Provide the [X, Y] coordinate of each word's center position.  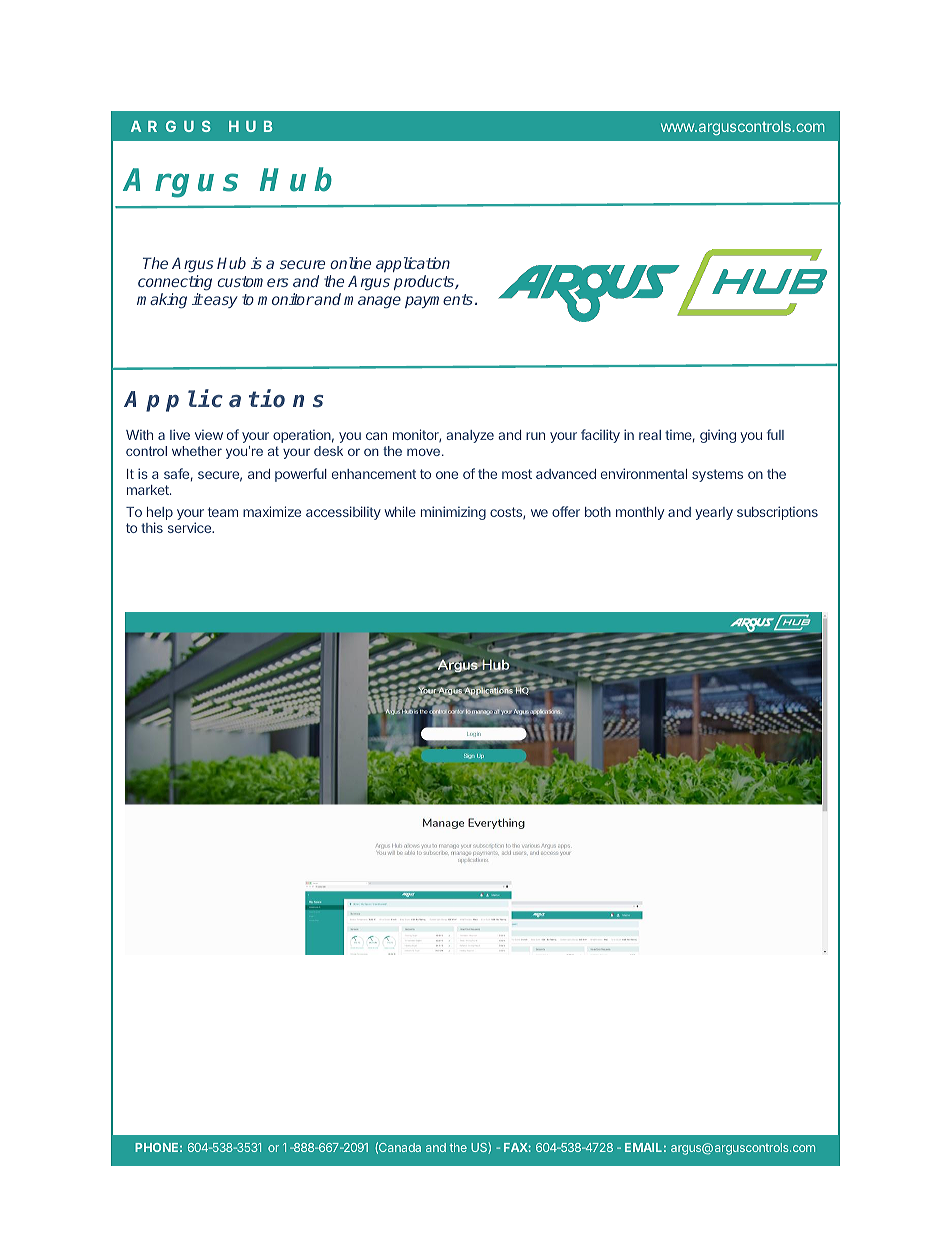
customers [253, 281]
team [223, 512]
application [413, 266]
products [425, 282]
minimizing [453, 513]
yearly [714, 513]
